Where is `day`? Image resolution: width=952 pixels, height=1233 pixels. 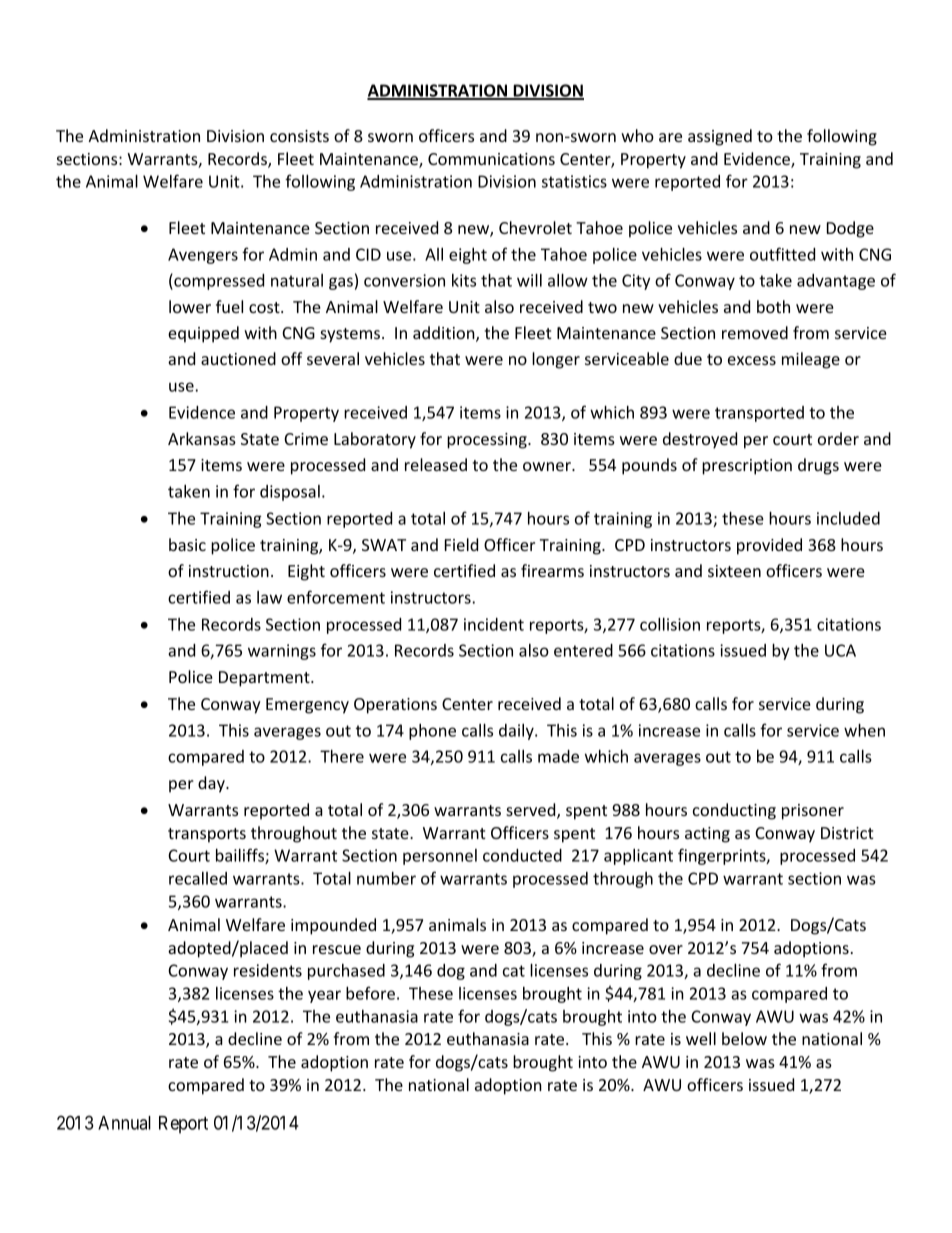 day is located at coordinates (212, 784).
